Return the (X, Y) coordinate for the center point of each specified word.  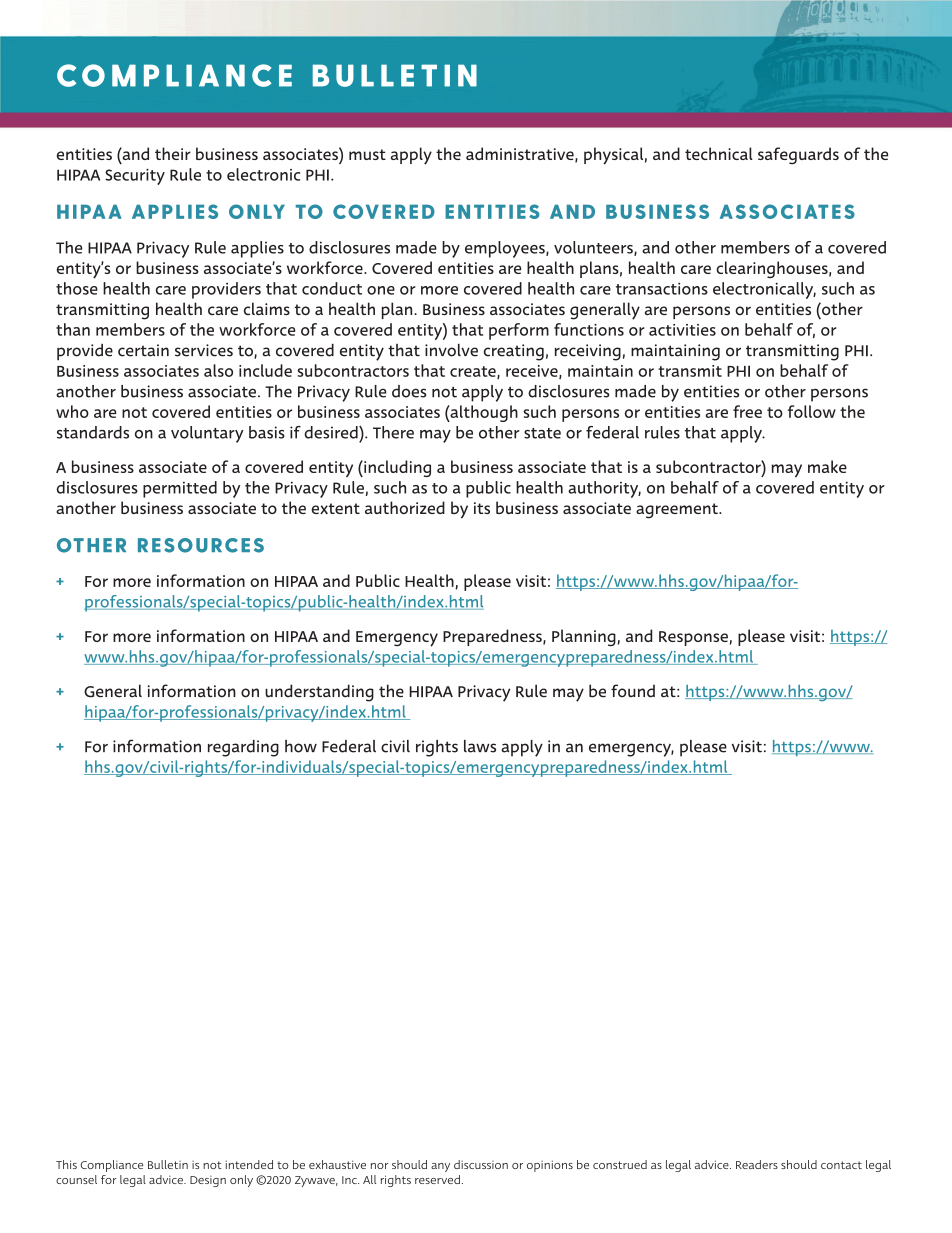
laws (480, 746)
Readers (757, 1164)
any (440, 1167)
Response (693, 638)
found (633, 691)
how (301, 746)
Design (208, 1181)
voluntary (207, 434)
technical (719, 153)
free (747, 411)
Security (135, 177)
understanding (319, 693)
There (393, 432)
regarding (243, 748)
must (367, 154)
